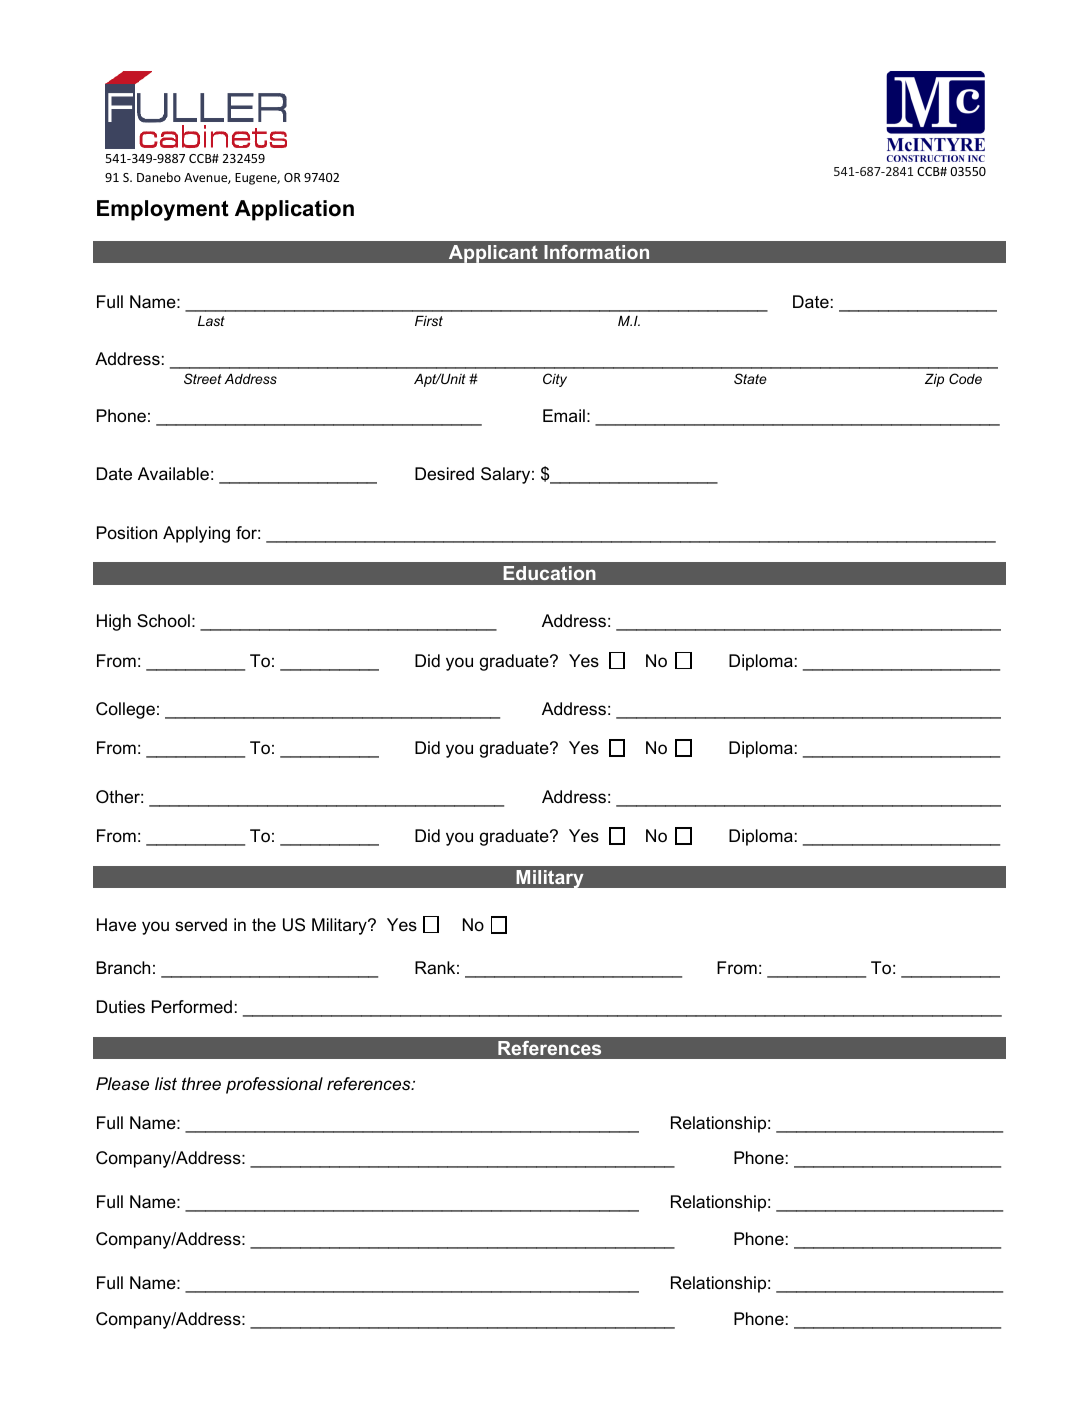 The height and width of the screenshot is (1403, 1084). I want to click on Code, so click(965, 378).
